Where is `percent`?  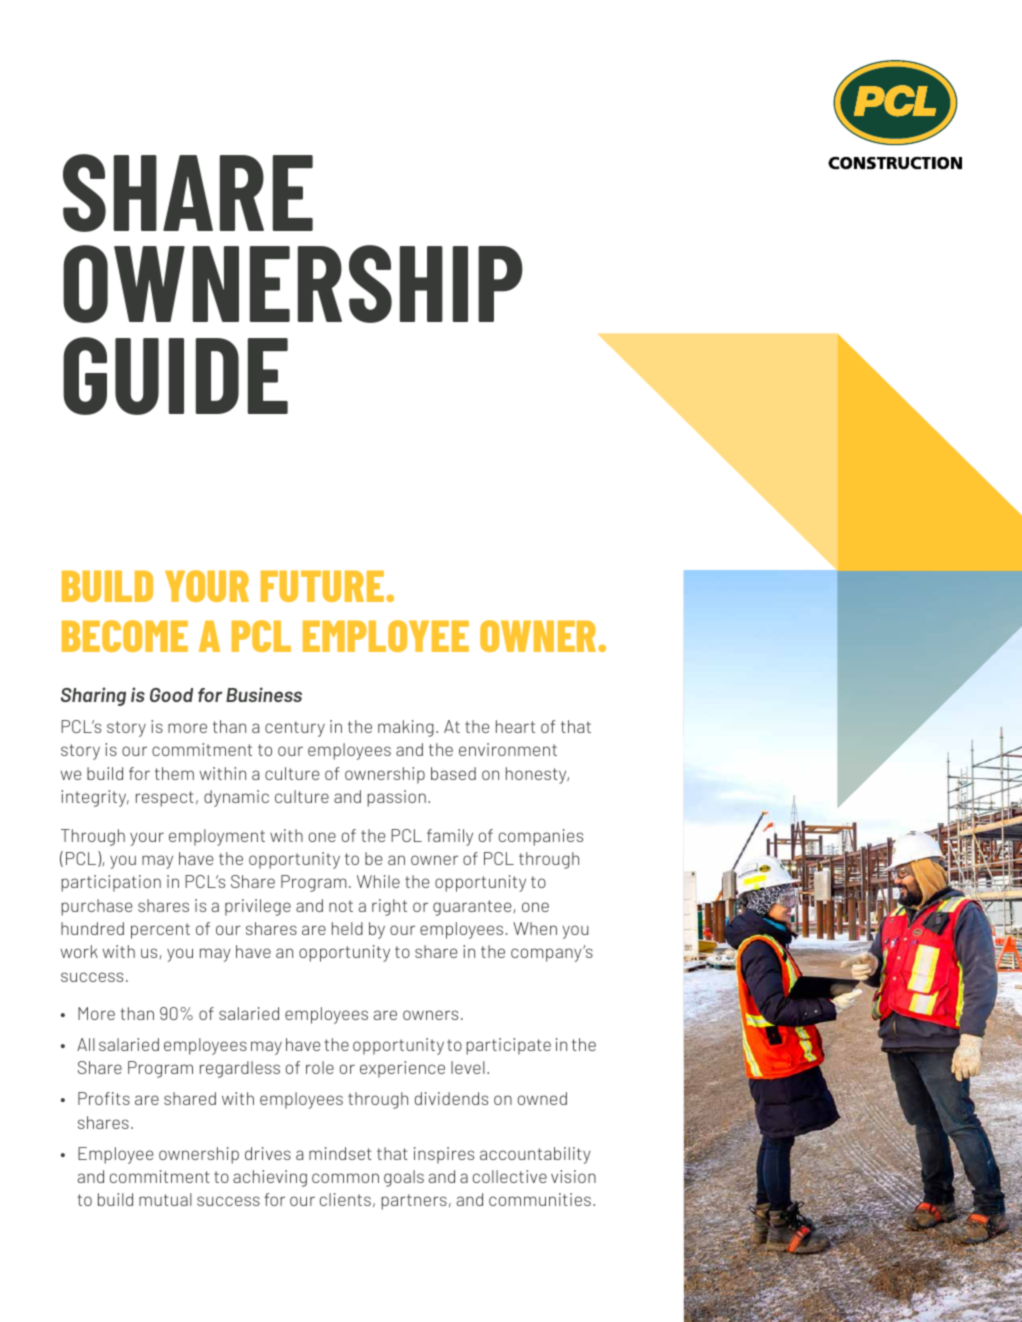 percent is located at coordinates (160, 931).
